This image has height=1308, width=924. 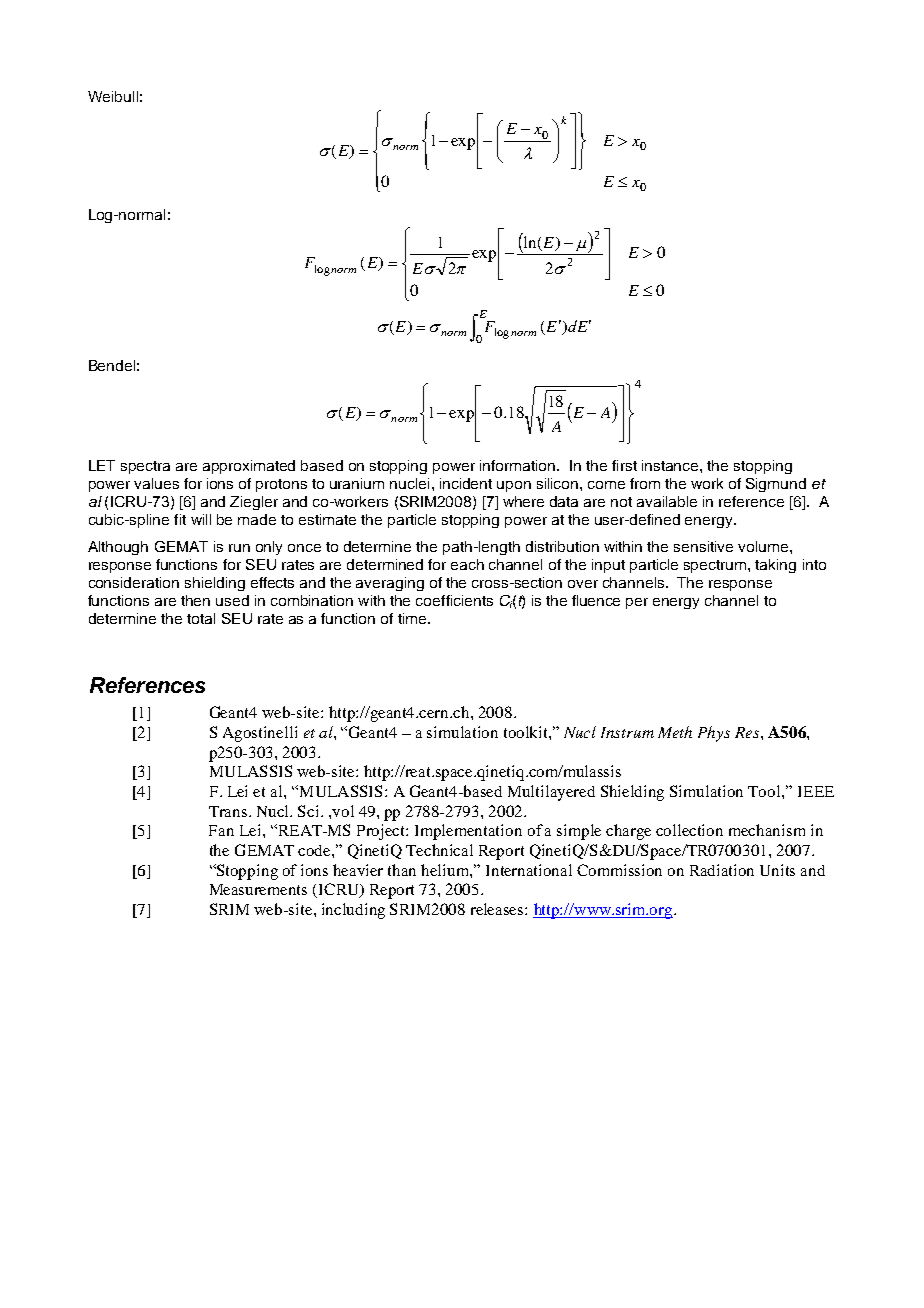 What do you see at coordinates (671, 465) in the image?
I see `instance` at bounding box center [671, 465].
